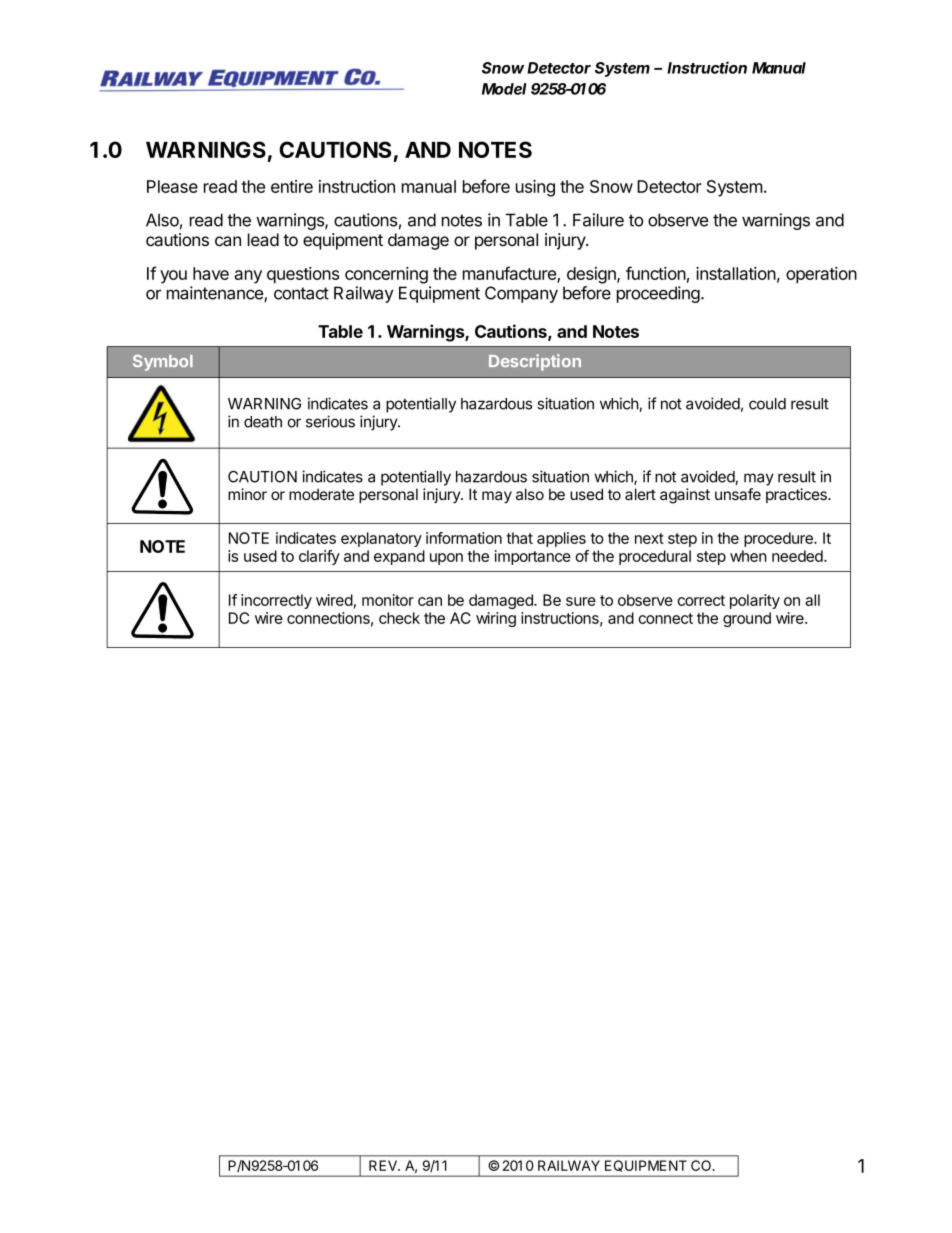  Describe the element at coordinates (384, 1165) in the image. I see `REV` at that location.
